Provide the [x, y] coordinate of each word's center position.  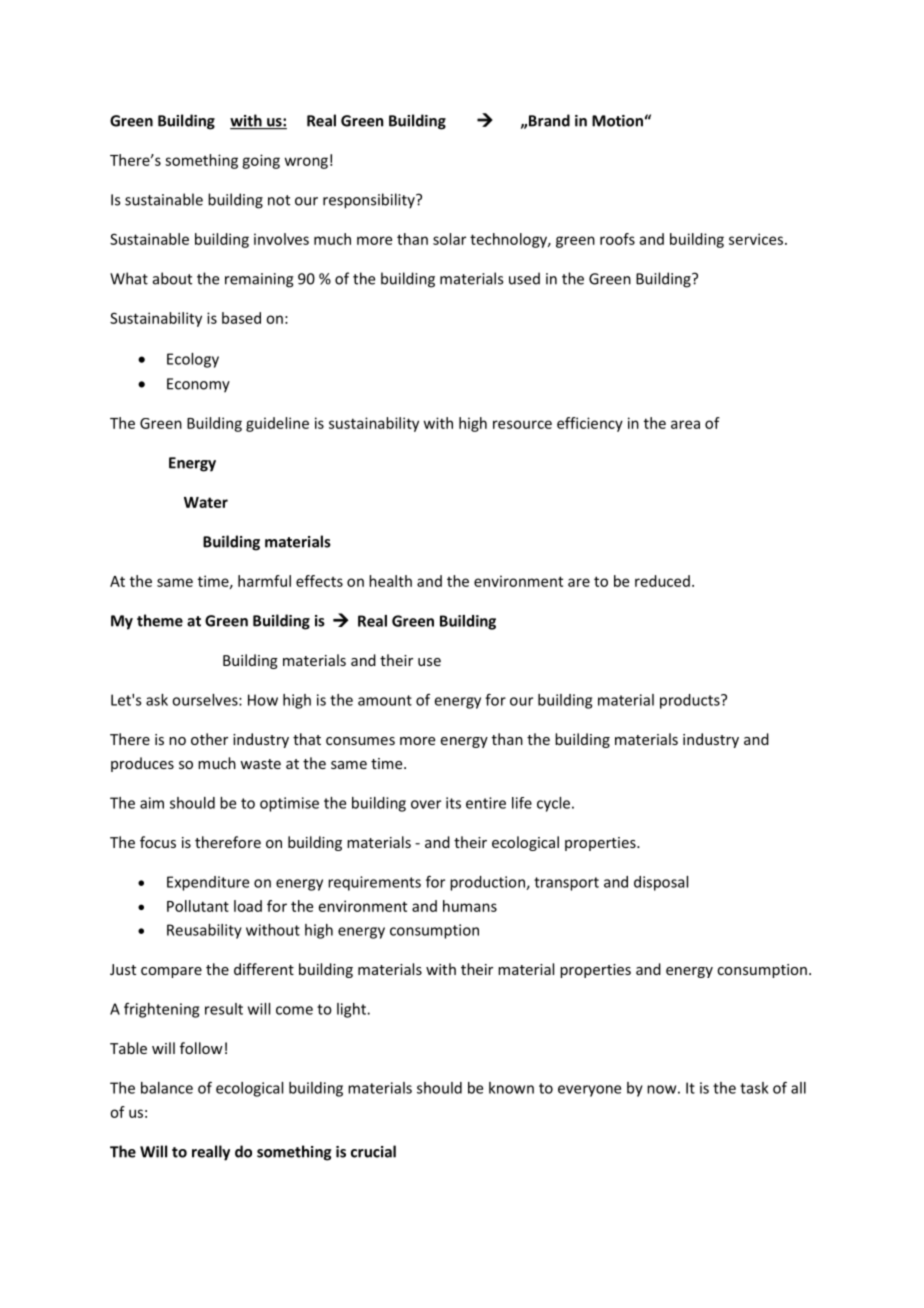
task [754, 1088]
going [261, 161]
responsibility [370, 201]
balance [167, 1088]
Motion [617, 121]
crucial [373, 1151]
